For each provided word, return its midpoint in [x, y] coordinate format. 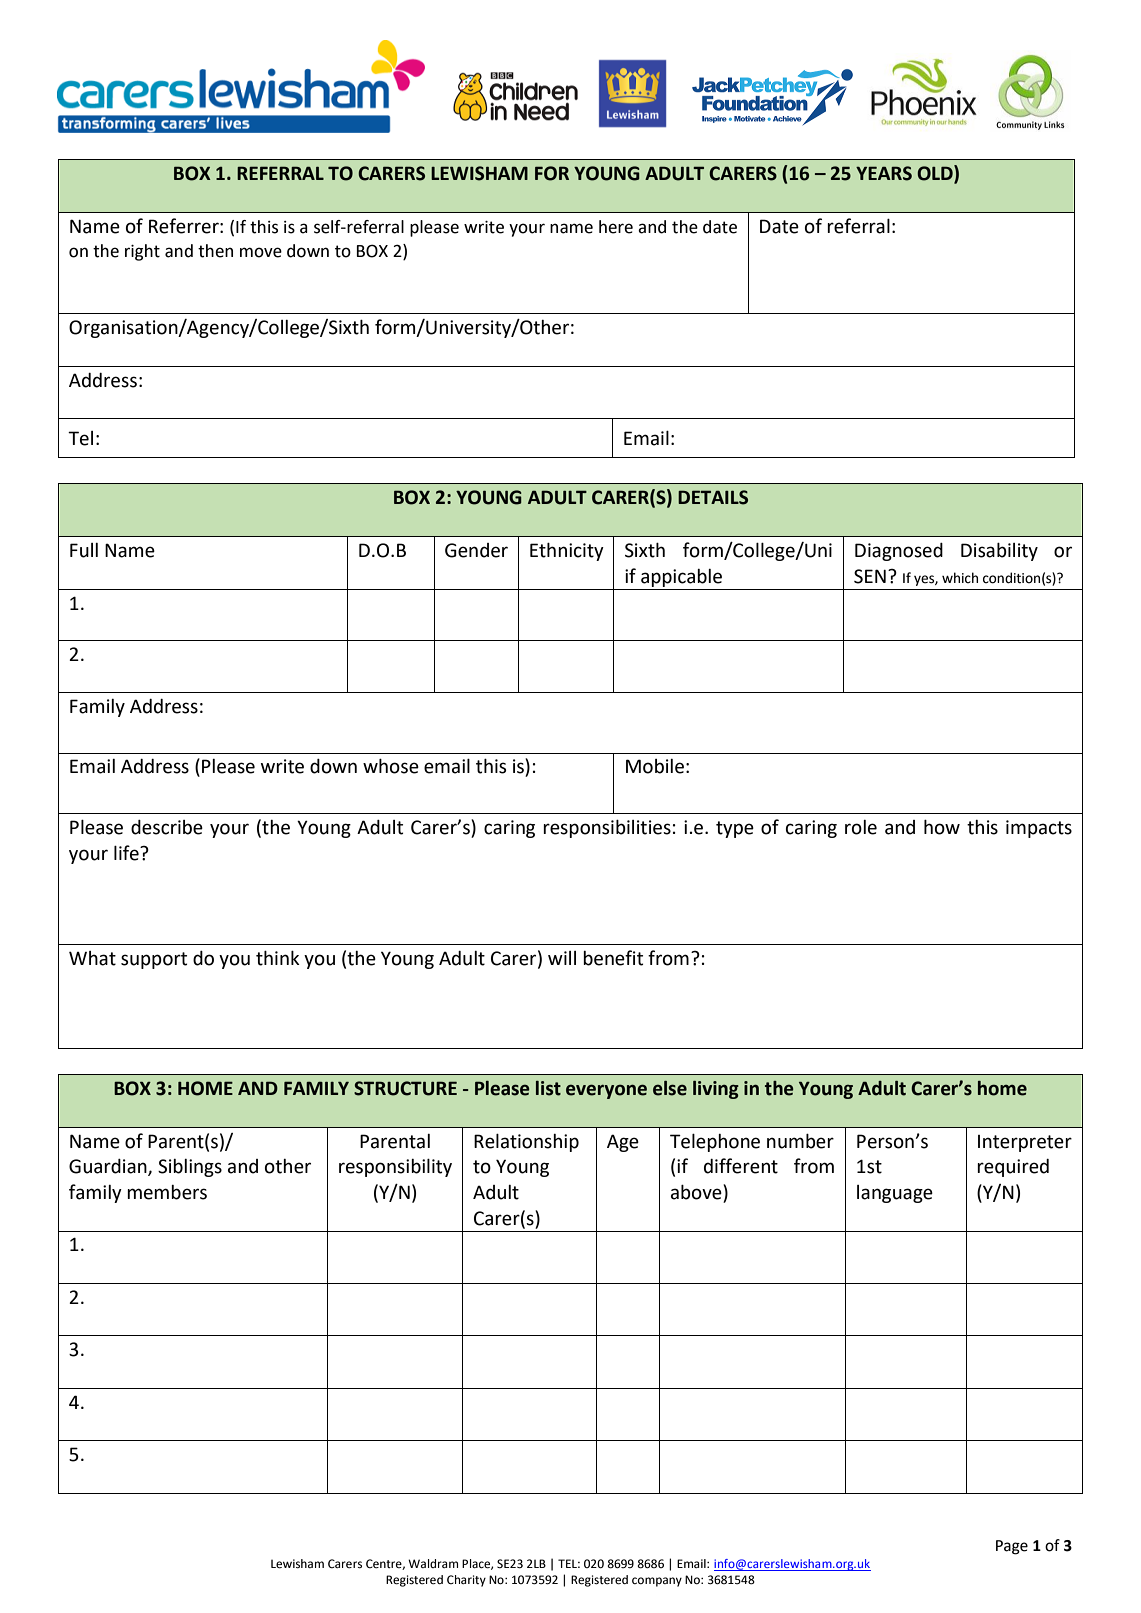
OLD [936, 173]
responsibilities [607, 828]
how [942, 827]
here [616, 227]
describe [167, 827]
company [657, 1582]
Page [1012, 1547]
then [215, 251]
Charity [466, 1581]
